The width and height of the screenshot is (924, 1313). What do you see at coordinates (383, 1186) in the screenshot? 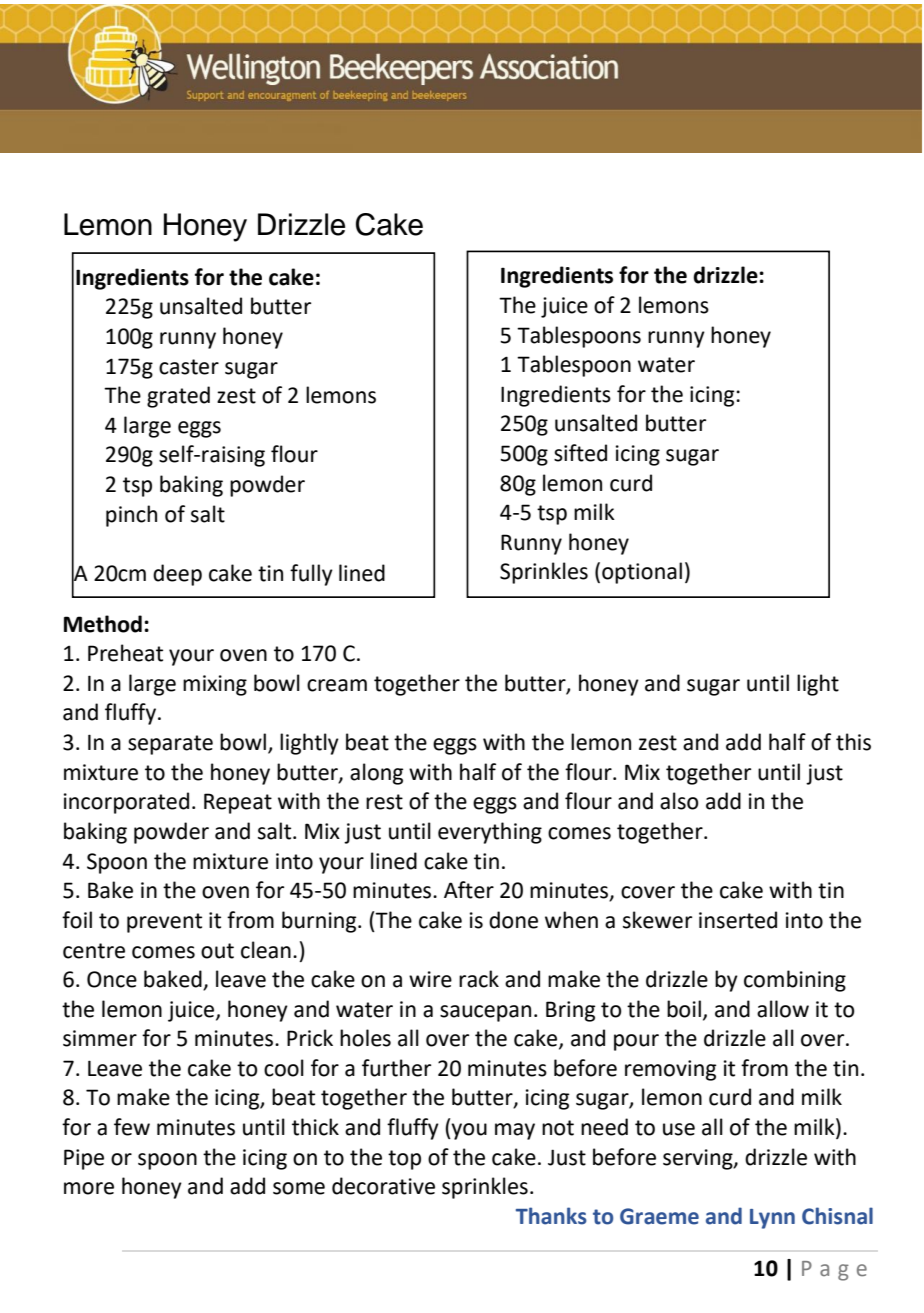
I see `decorative` at bounding box center [383, 1186].
